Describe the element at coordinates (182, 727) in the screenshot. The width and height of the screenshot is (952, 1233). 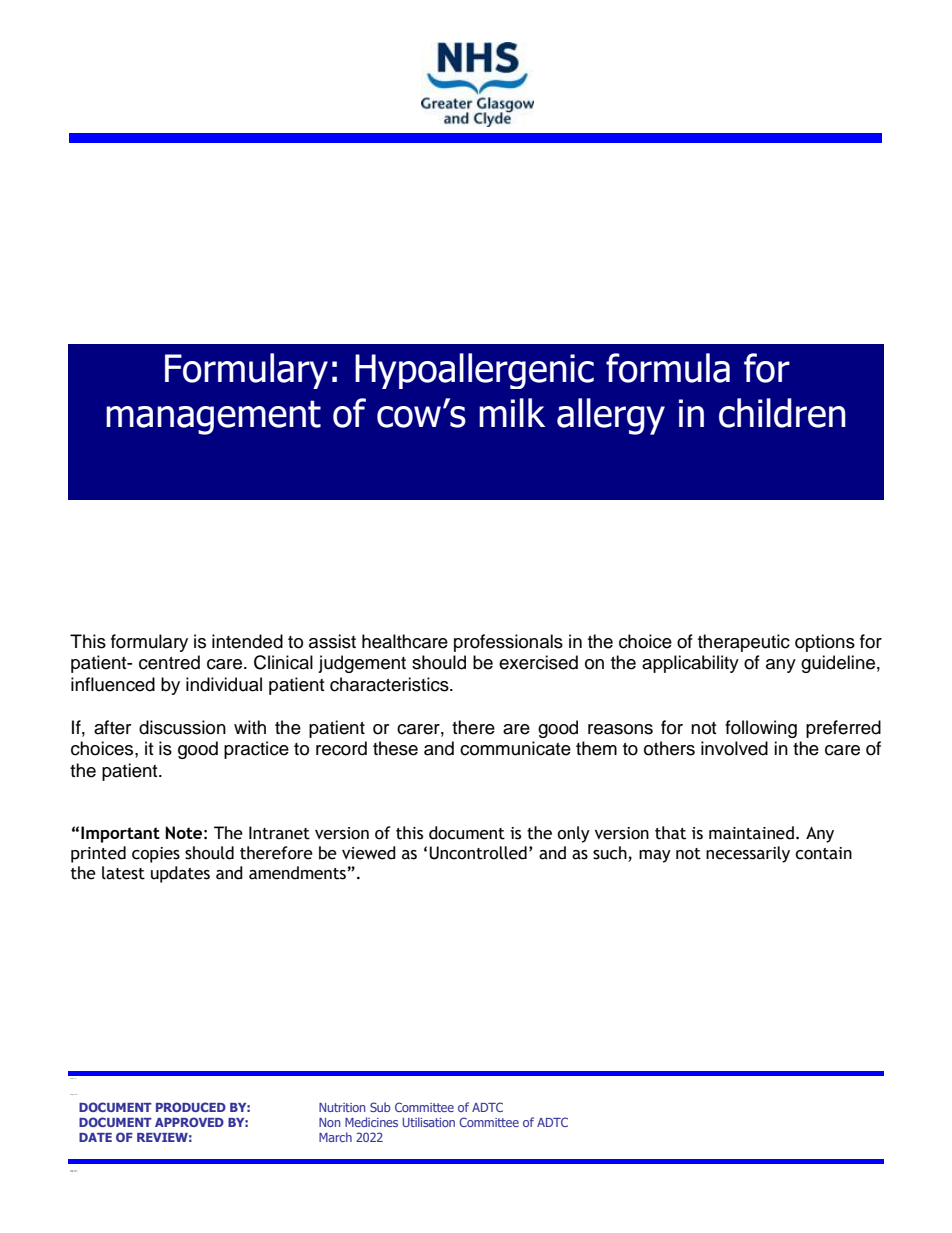
I see `discussion` at that location.
